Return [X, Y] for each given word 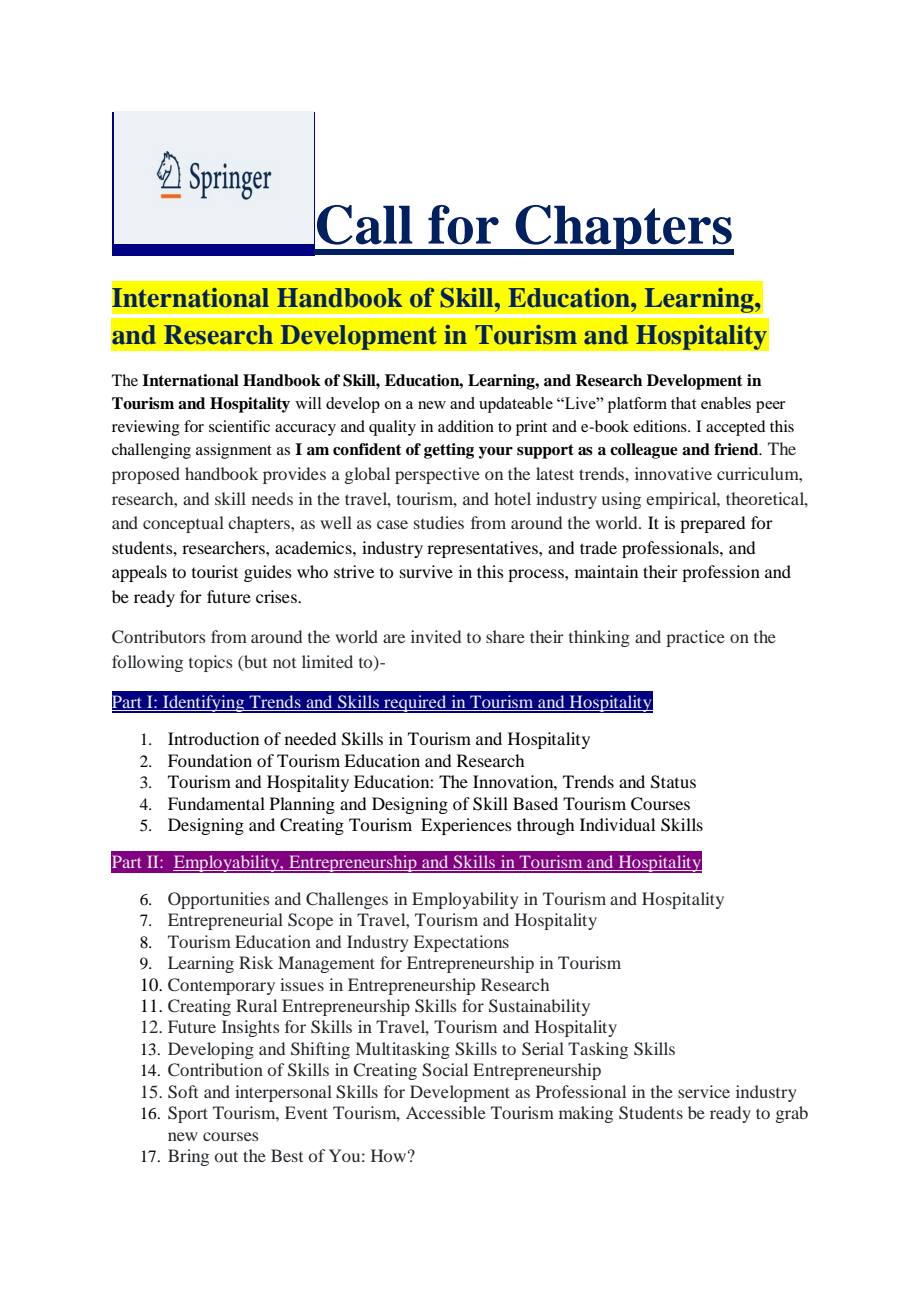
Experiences [466, 826]
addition [466, 426]
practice [695, 638]
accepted [735, 428]
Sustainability [539, 1007]
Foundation [210, 760]
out [226, 1156]
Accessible [446, 1112]
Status [673, 782]
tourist [215, 571]
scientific [239, 426]
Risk [256, 962]
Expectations [461, 943]
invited [436, 636]
